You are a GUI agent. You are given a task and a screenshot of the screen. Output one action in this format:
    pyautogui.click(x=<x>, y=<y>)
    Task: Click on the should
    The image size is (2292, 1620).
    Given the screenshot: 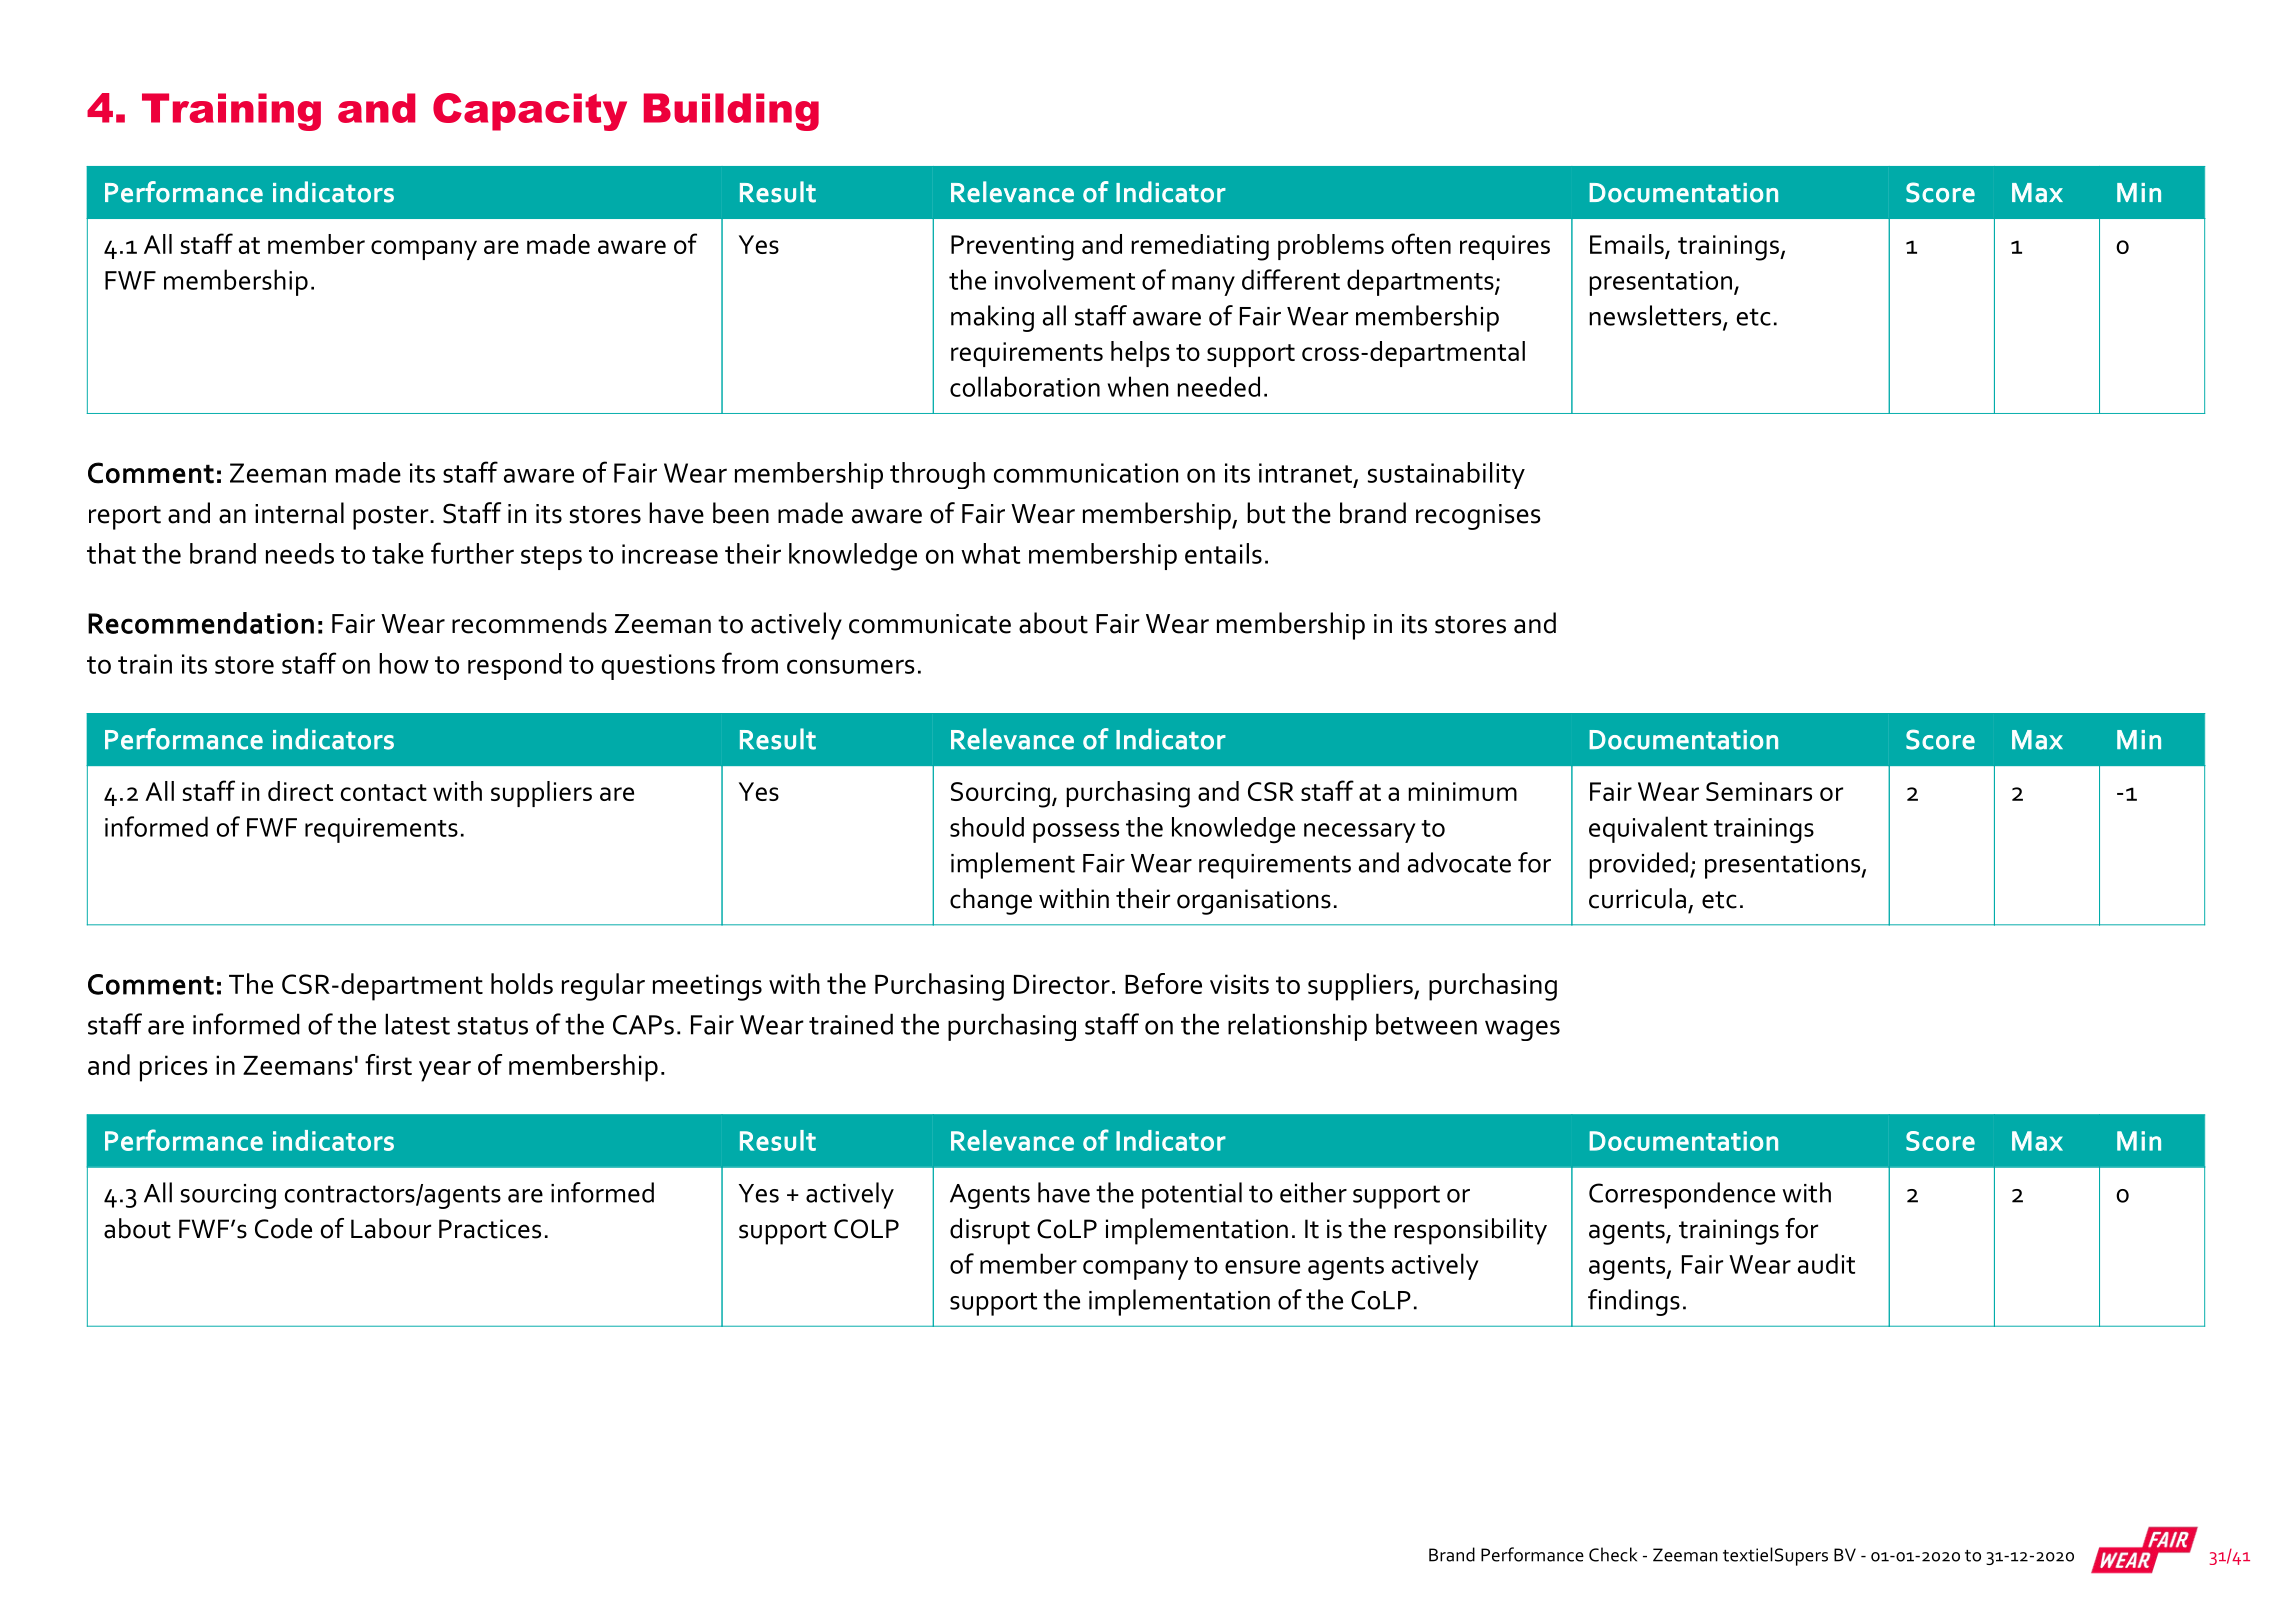 What is the action you would take?
    pyautogui.click(x=987, y=827)
